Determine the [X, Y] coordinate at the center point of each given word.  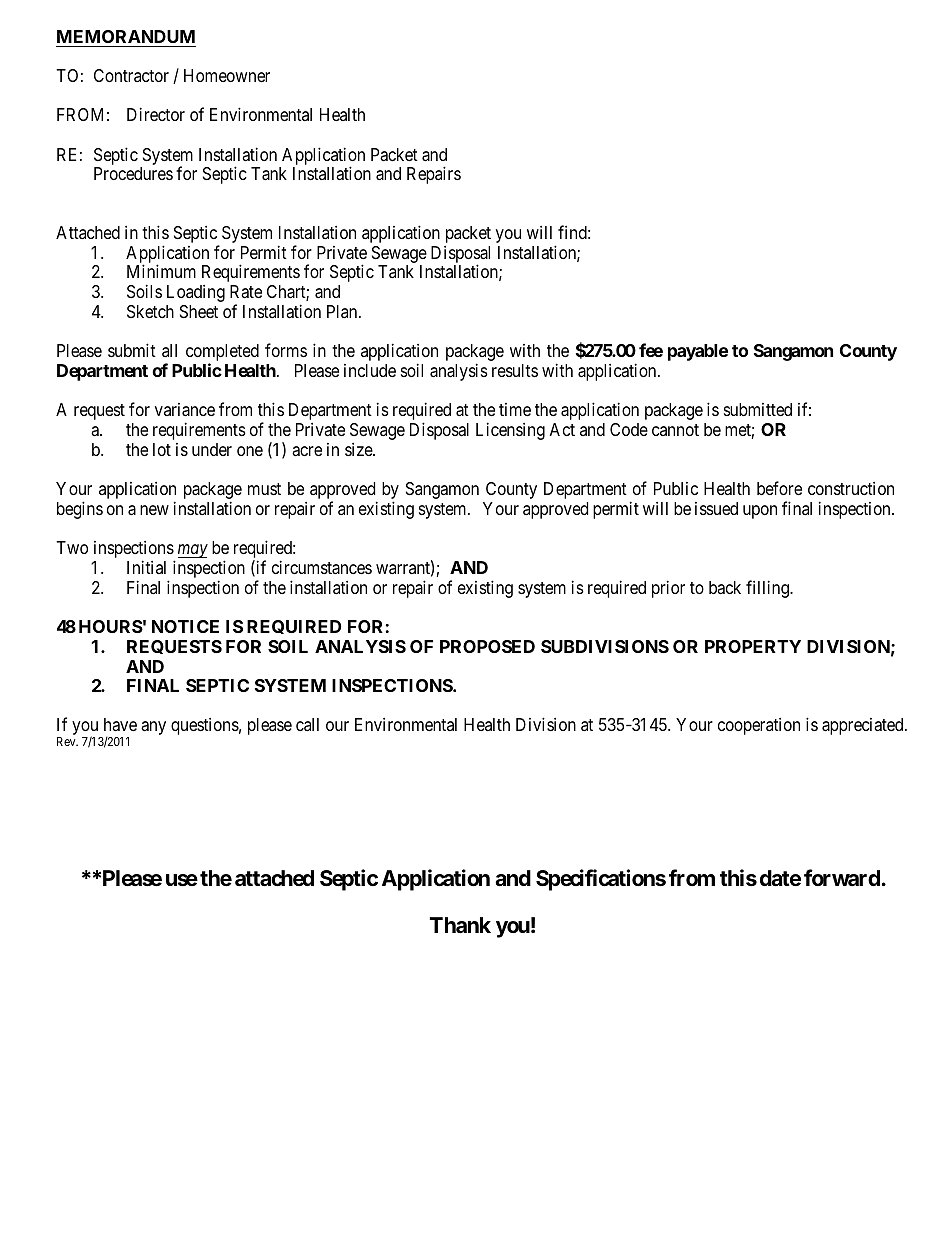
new [154, 510]
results [515, 370]
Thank [460, 925]
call [307, 724]
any [153, 728]
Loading [196, 293]
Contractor [131, 75]
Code [629, 429]
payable [698, 352]
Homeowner [227, 75]
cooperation [759, 726]
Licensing [510, 431]
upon [760, 512]
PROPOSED [487, 646]
